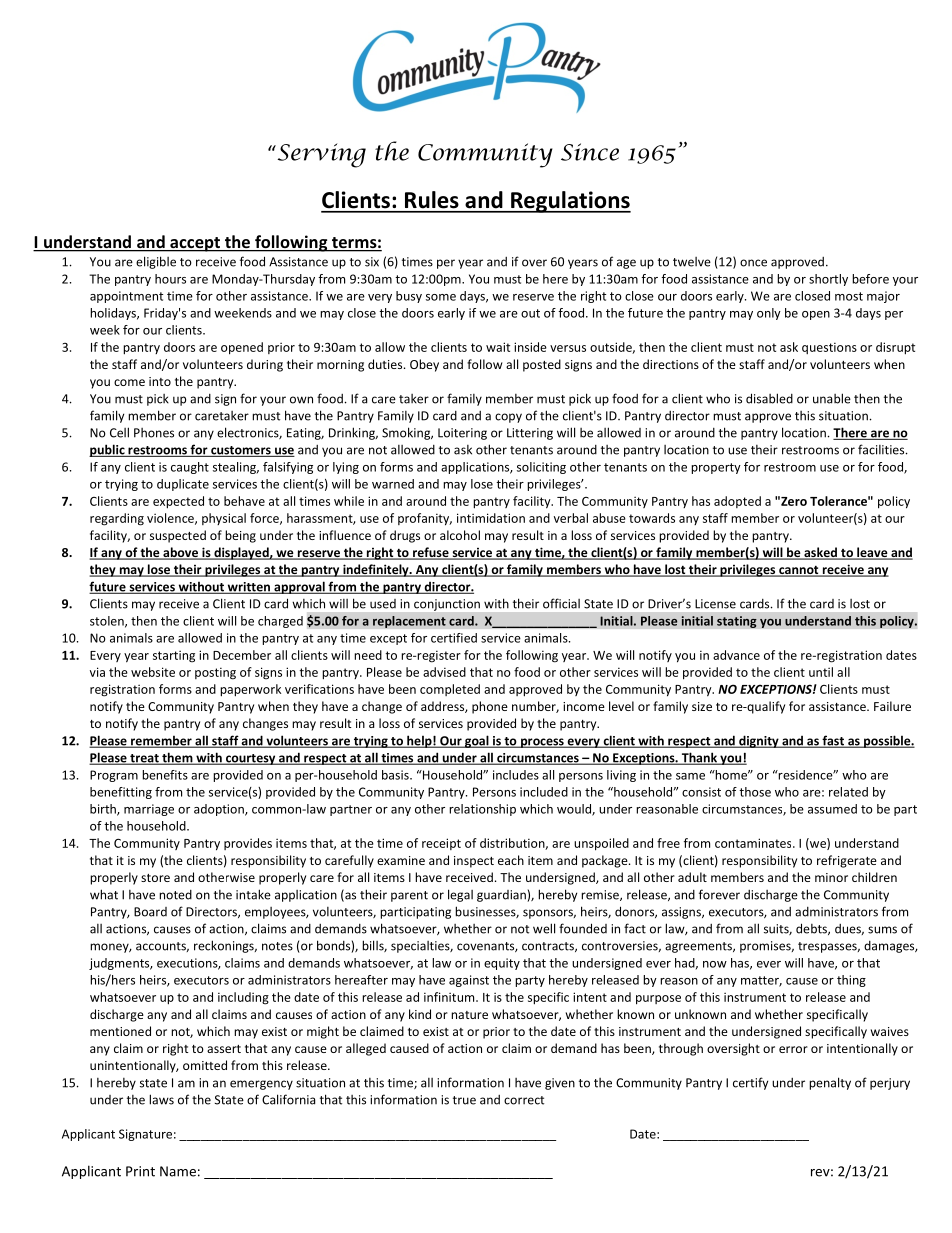  What do you see at coordinates (178, 1171) in the screenshot?
I see `Name` at bounding box center [178, 1171].
